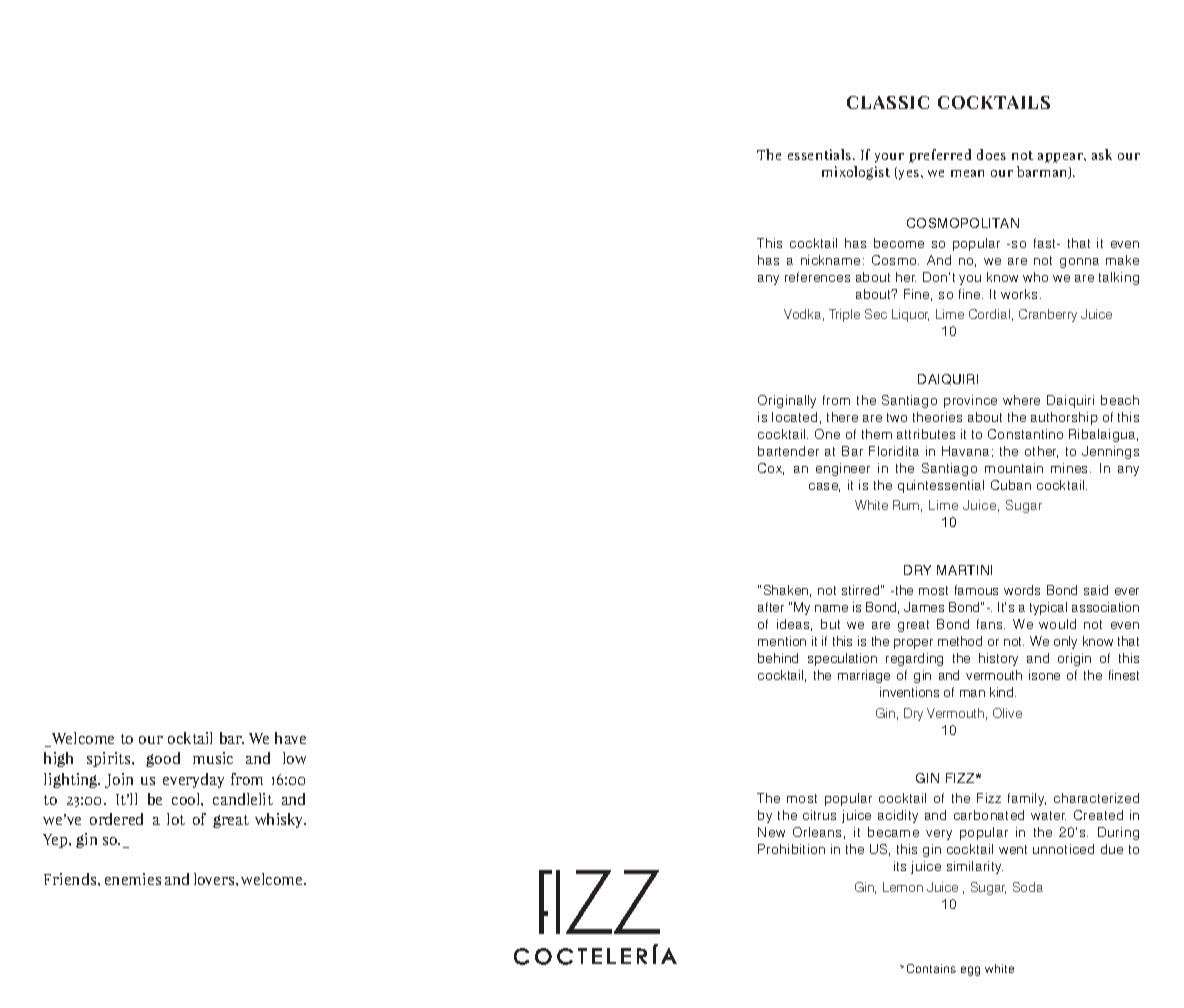 The image size is (1184, 1008). Describe the element at coordinates (856, 173) in the screenshot. I see `mixologist` at that location.
